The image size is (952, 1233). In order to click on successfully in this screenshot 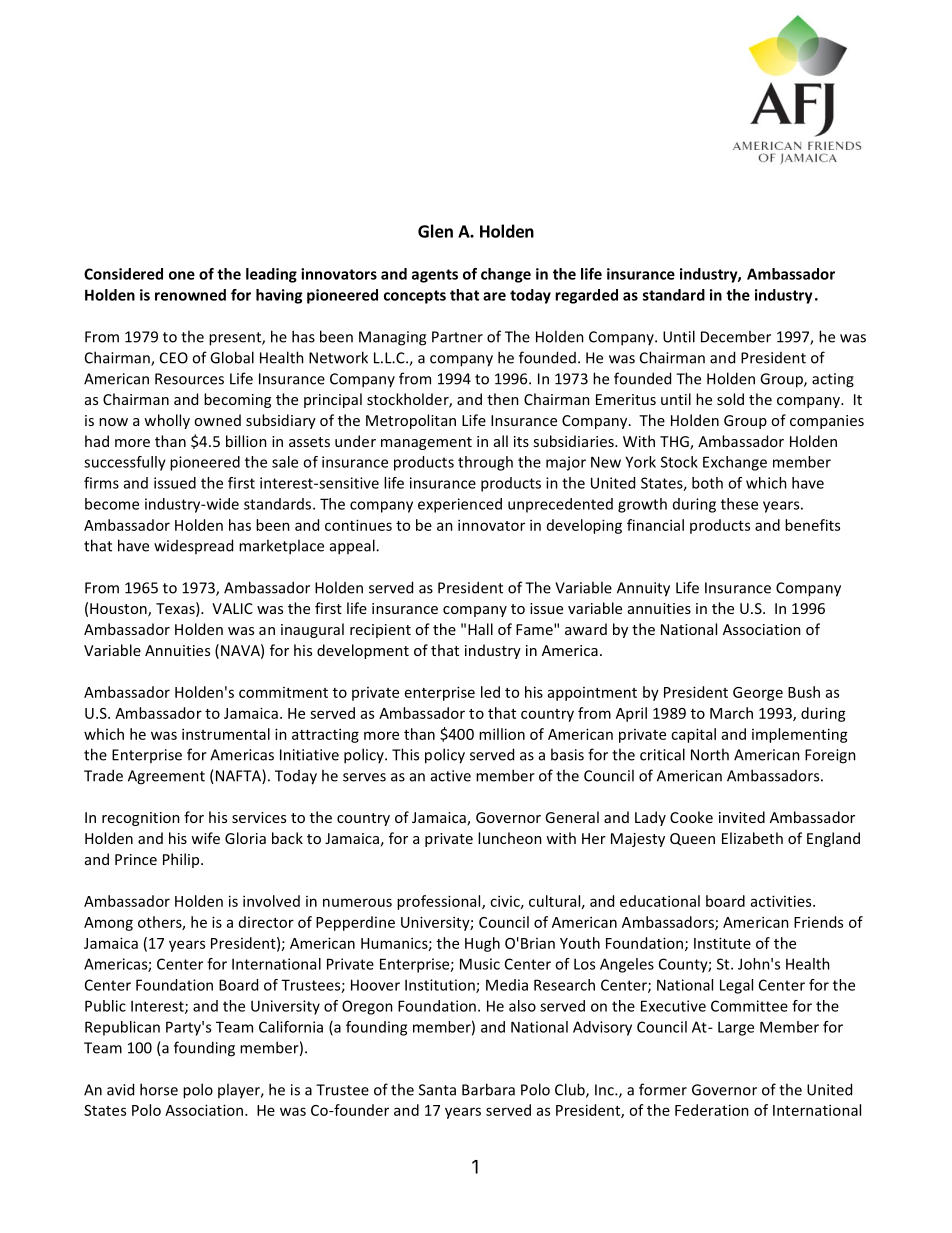, I will do `click(125, 463)`.
